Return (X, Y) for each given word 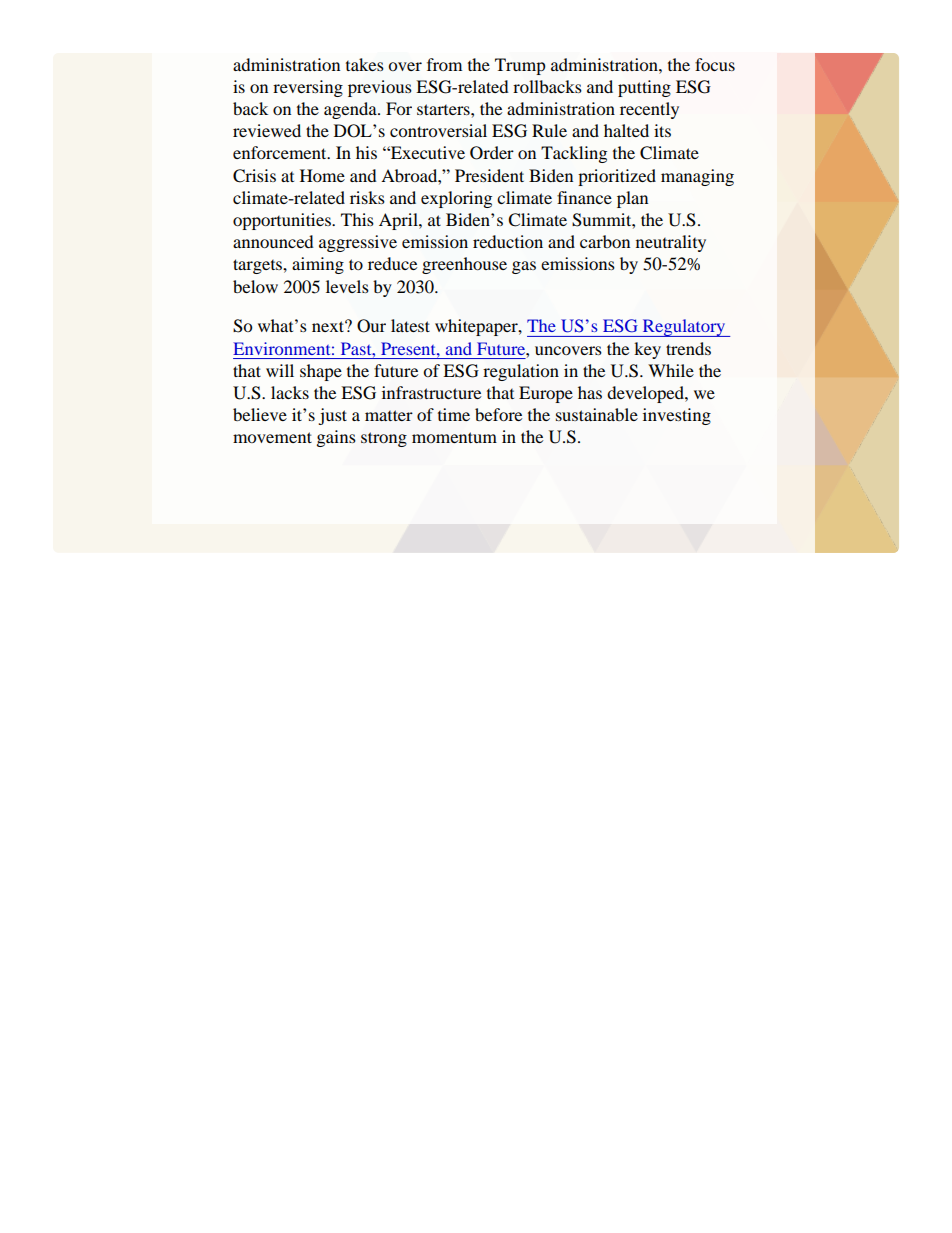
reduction (508, 241)
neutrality (671, 243)
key (647, 350)
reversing (308, 88)
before (498, 414)
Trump (520, 66)
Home (322, 175)
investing (677, 416)
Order (492, 153)
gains (336, 438)
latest (410, 325)
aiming (318, 265)
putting (644, 88)
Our (371, 326)
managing (697, 177)
